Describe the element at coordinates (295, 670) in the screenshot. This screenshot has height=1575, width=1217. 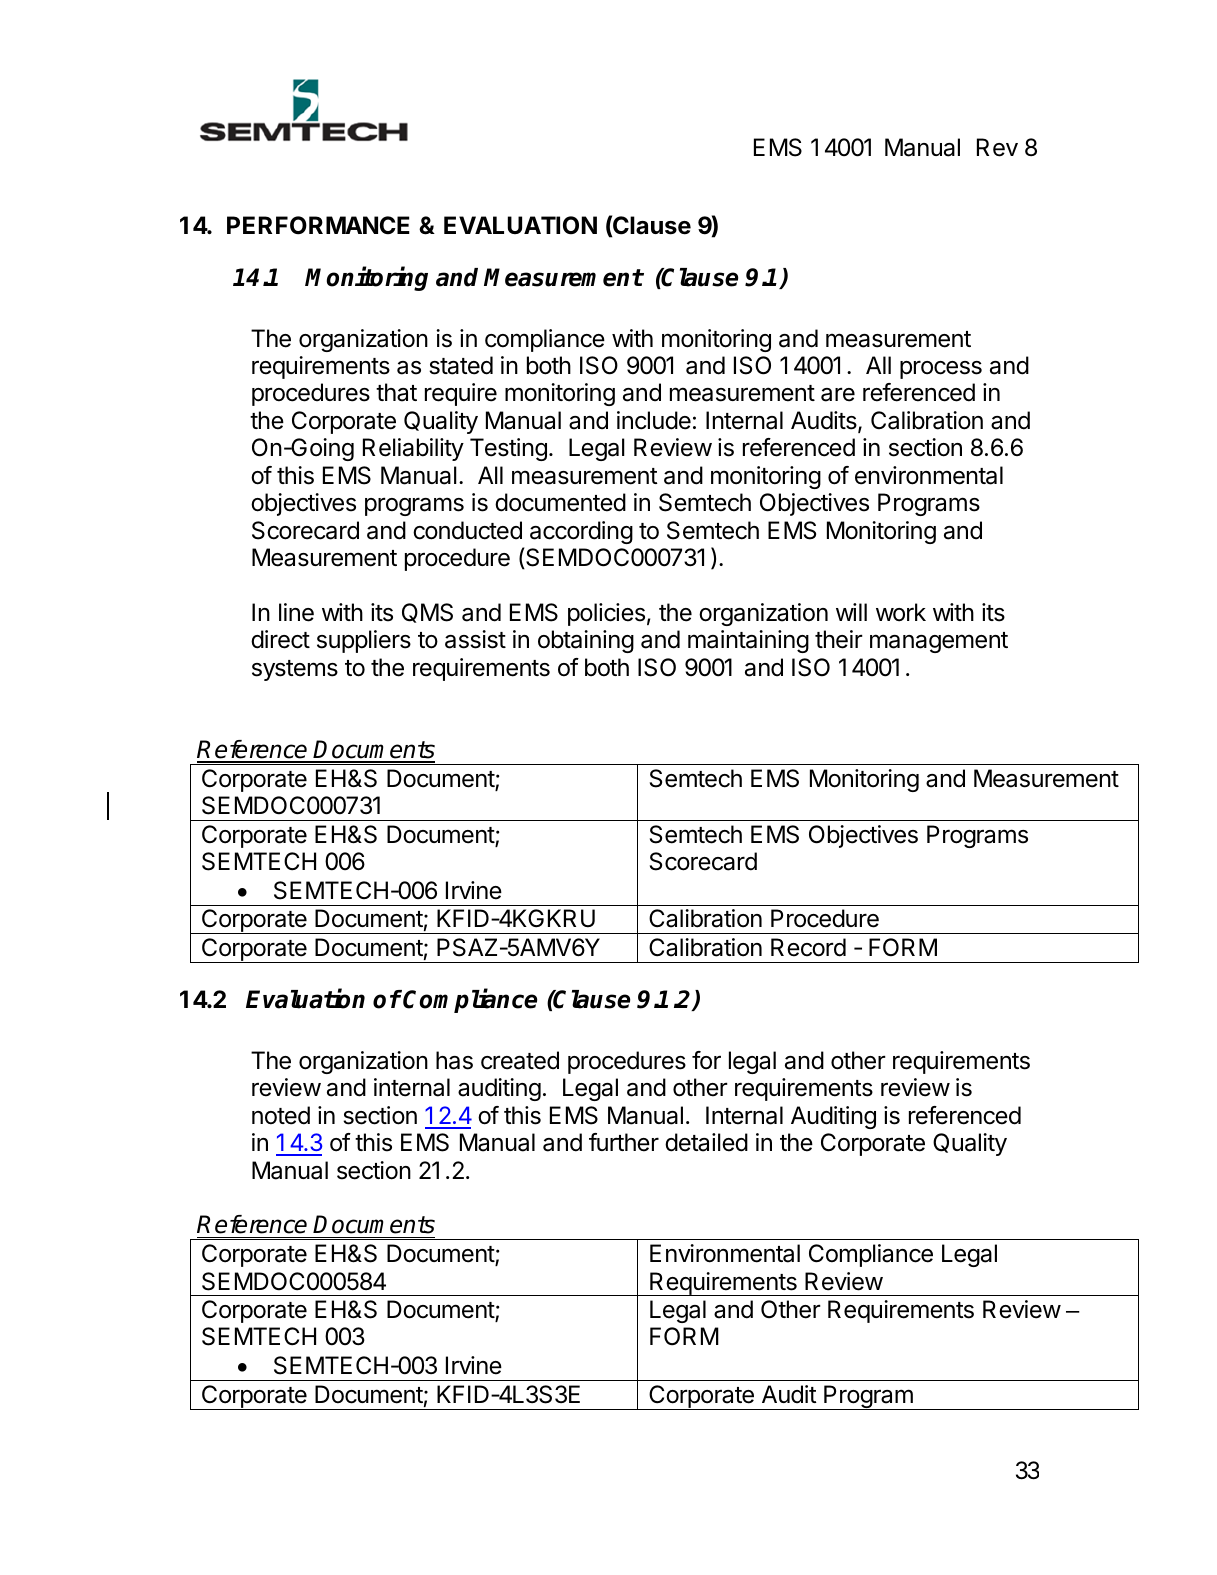
I see `systems` at that location.
